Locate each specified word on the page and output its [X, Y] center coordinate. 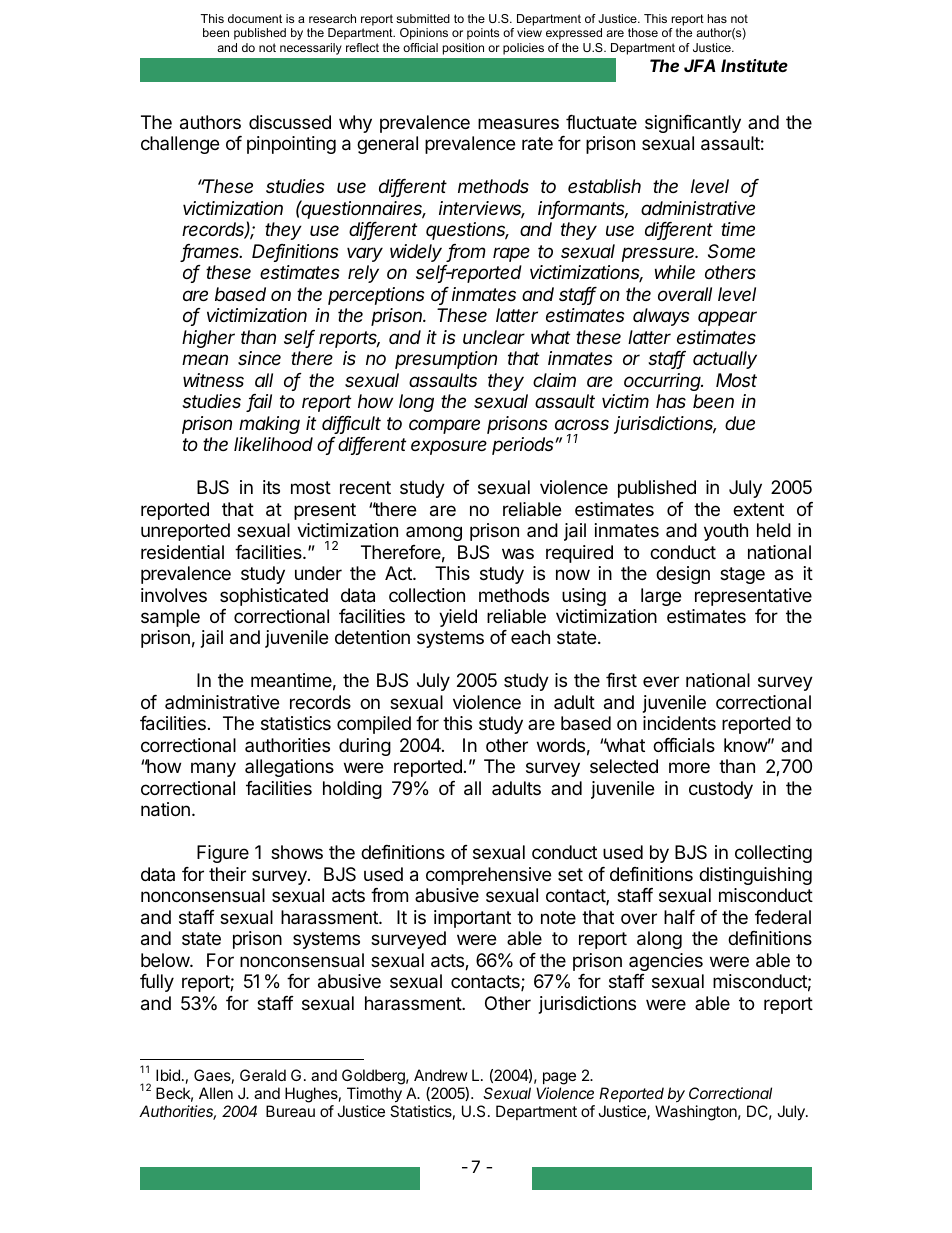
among [434, 533]
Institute [754, 65]
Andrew [441, 1075]
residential [182, 552]
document [255, 18]
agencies [666, 962]
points [483, 34]
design [683, 575]
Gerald [263, 1075]
